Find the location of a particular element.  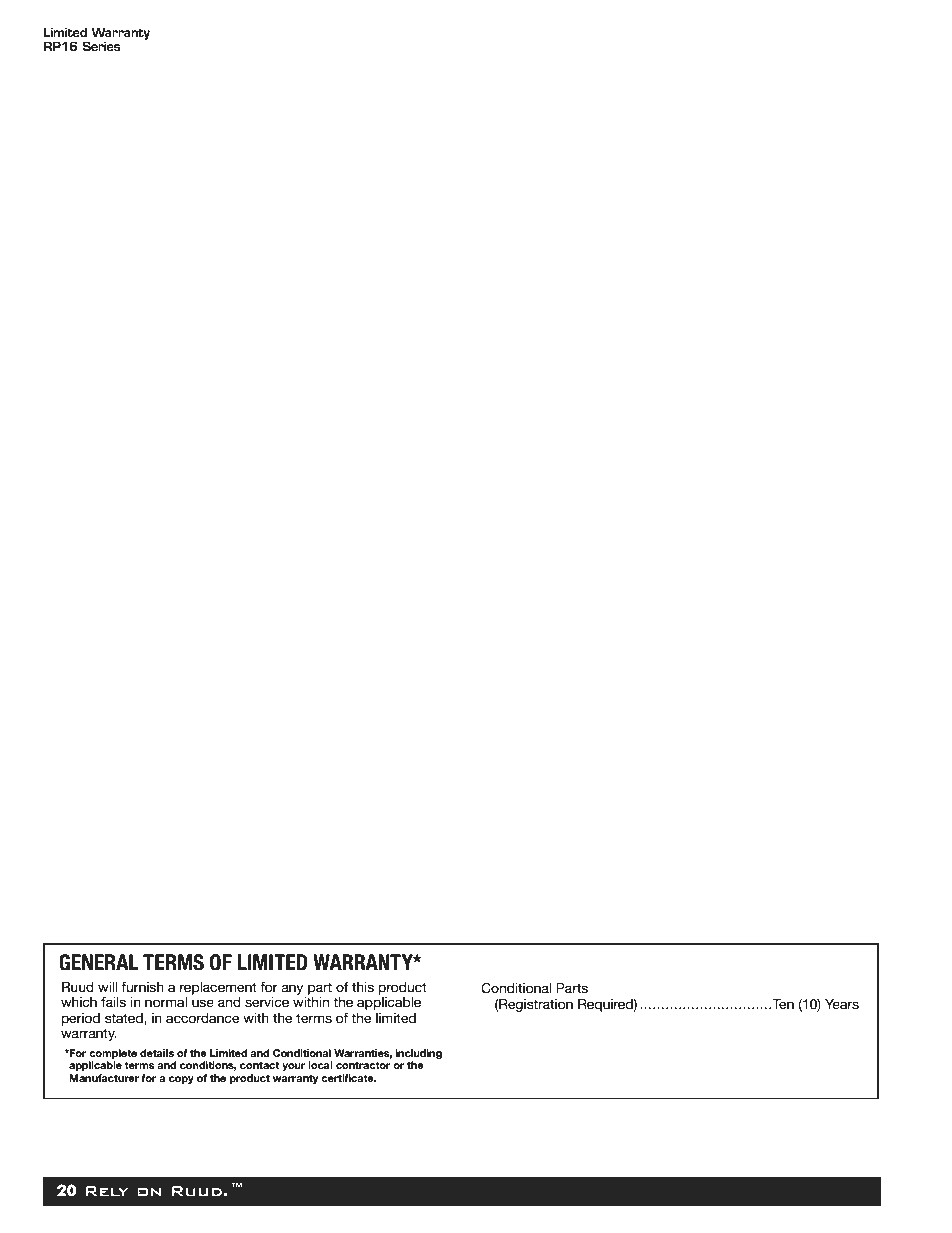

any is located at coordinates (292, 989).
